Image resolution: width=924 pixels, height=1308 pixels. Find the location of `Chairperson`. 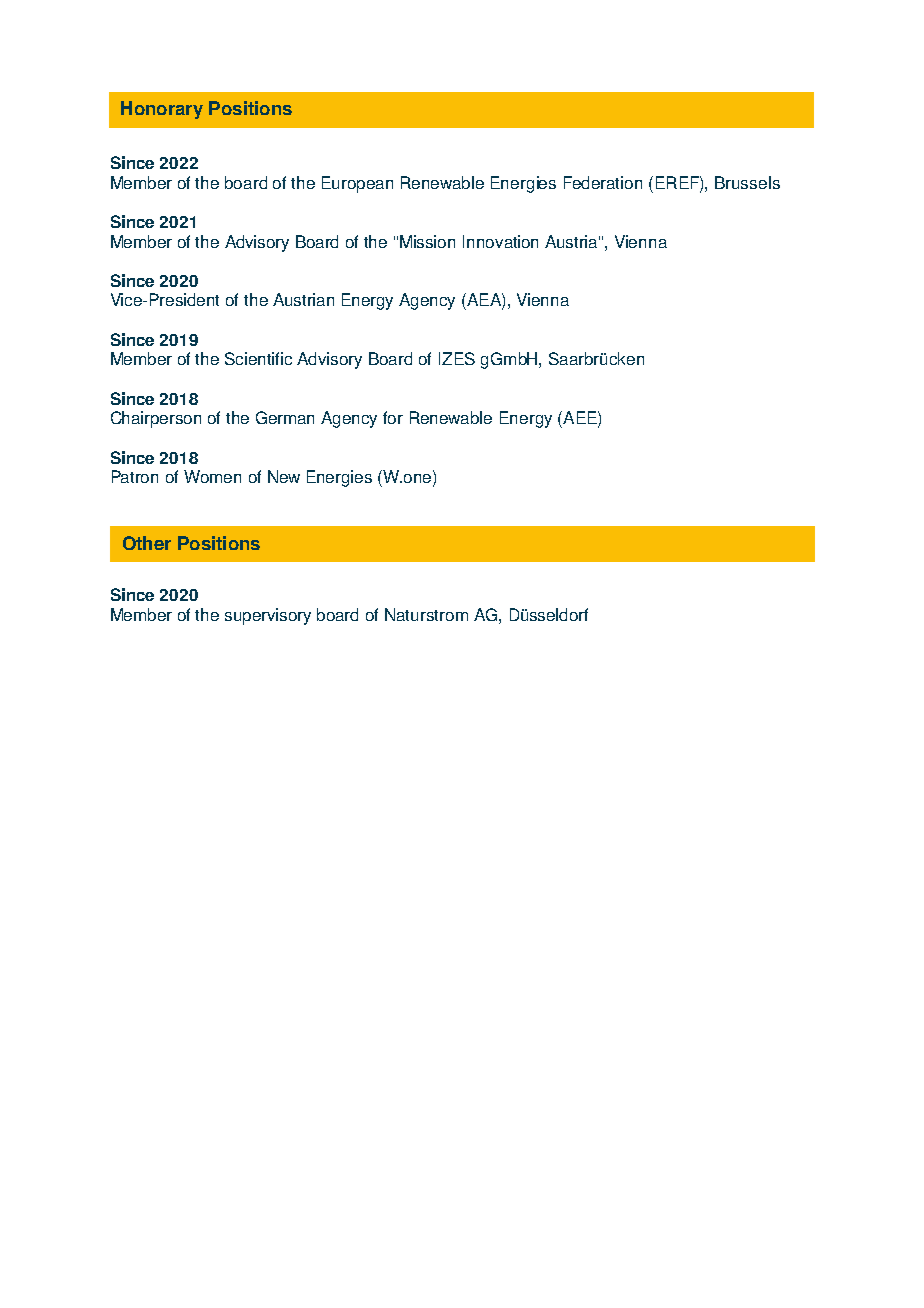

Chairperson is located at coordinates (156, 419).
